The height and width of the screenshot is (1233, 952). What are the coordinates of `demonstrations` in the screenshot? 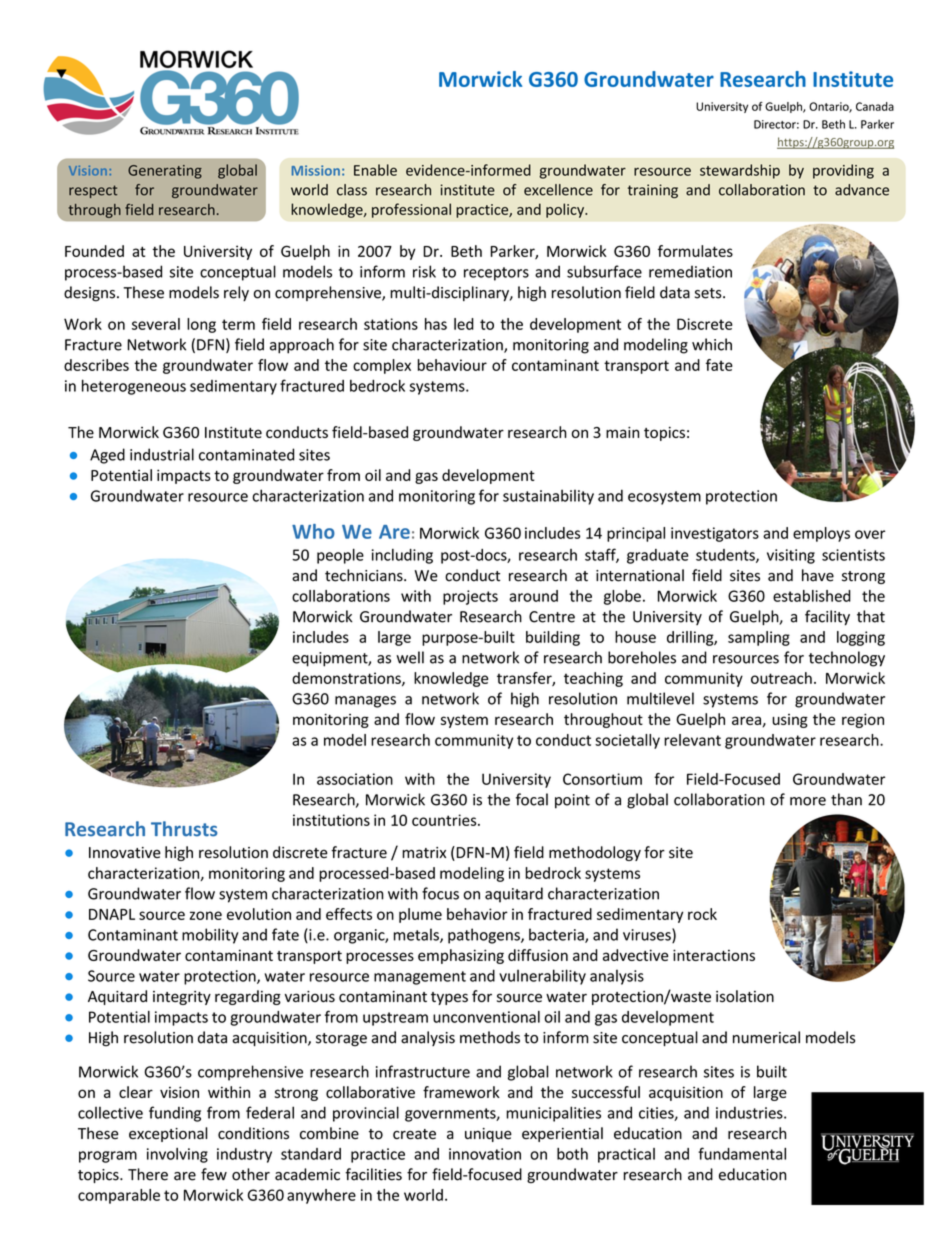 It's located at (347, 679).
